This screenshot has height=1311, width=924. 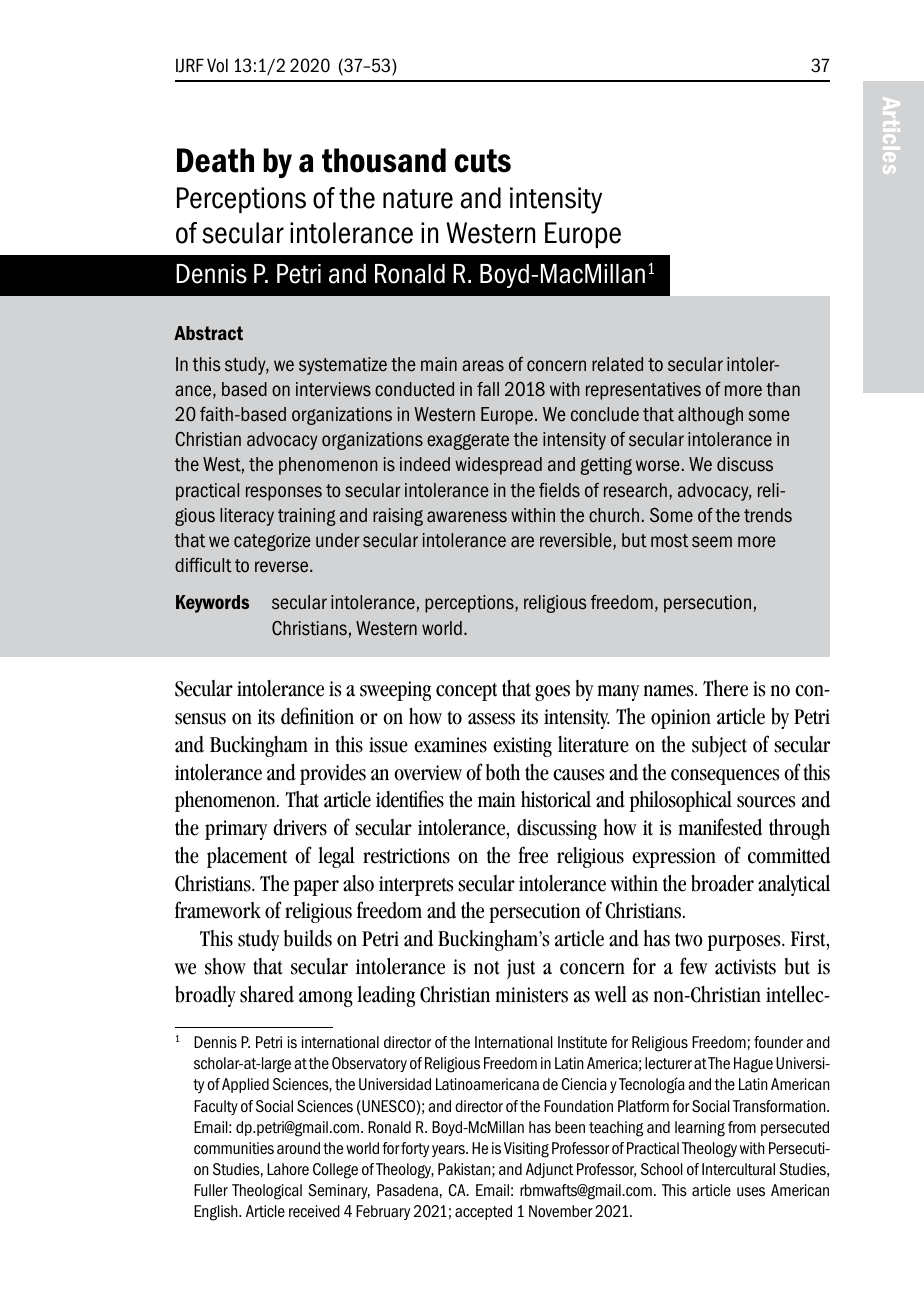 I want to click on awareness, so click(x=467, y=517).
